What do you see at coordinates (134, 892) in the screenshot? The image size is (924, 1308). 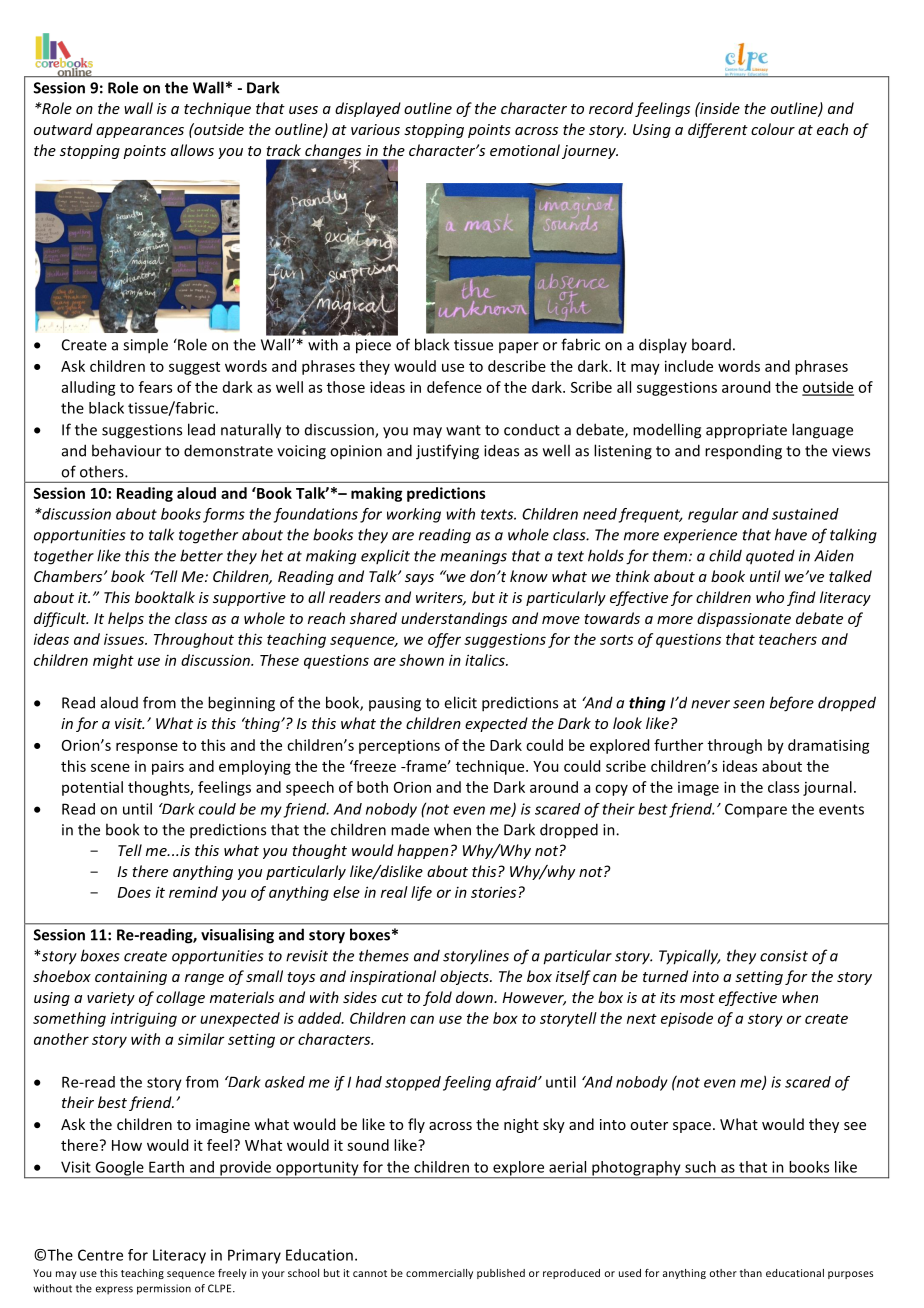 I see `Does` at bounding box center [134, 892].
